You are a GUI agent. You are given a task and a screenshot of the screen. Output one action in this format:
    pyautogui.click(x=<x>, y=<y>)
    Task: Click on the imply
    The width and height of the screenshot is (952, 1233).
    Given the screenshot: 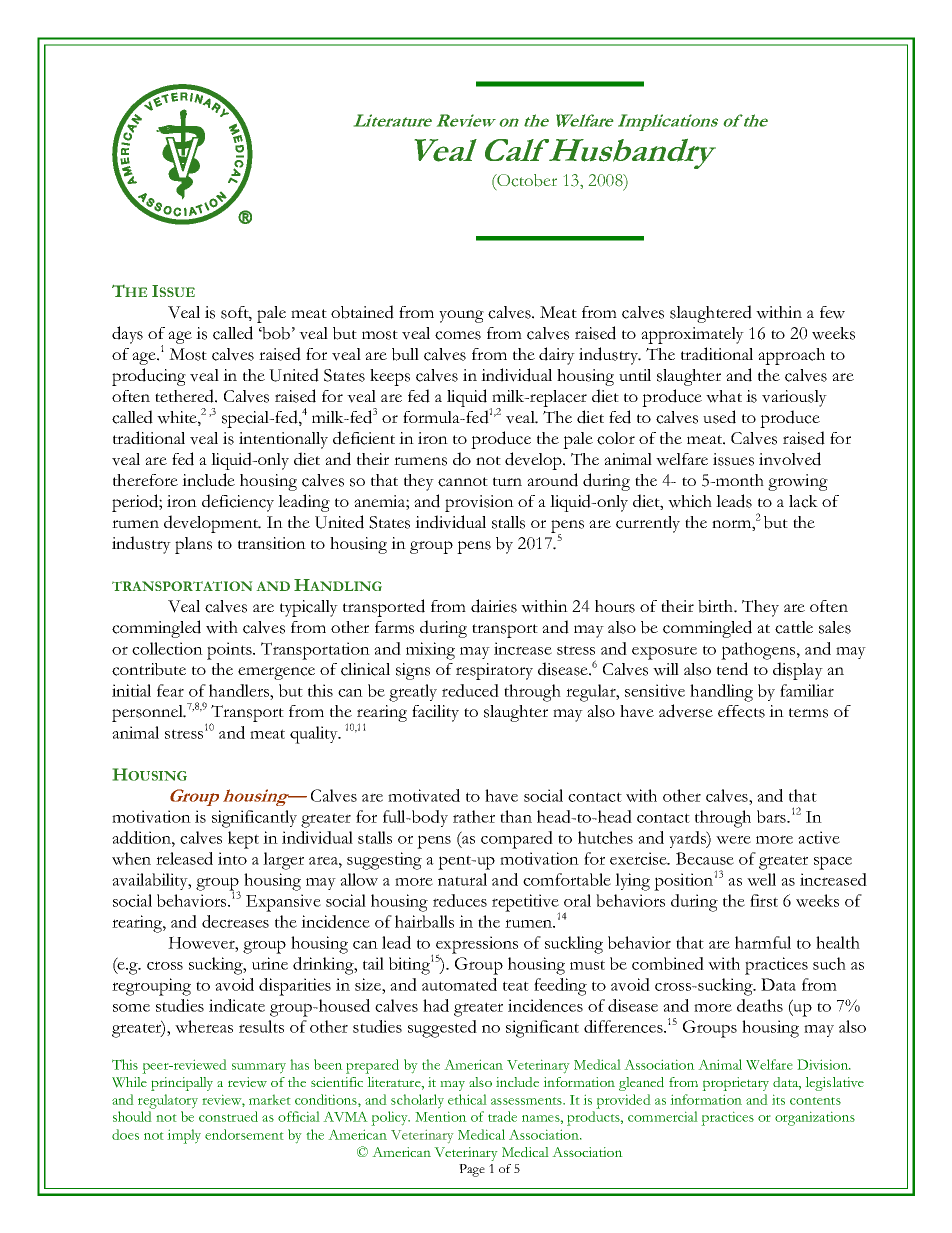 What is the action you would take?
    pyautogui.click(x=184, y=1136)
